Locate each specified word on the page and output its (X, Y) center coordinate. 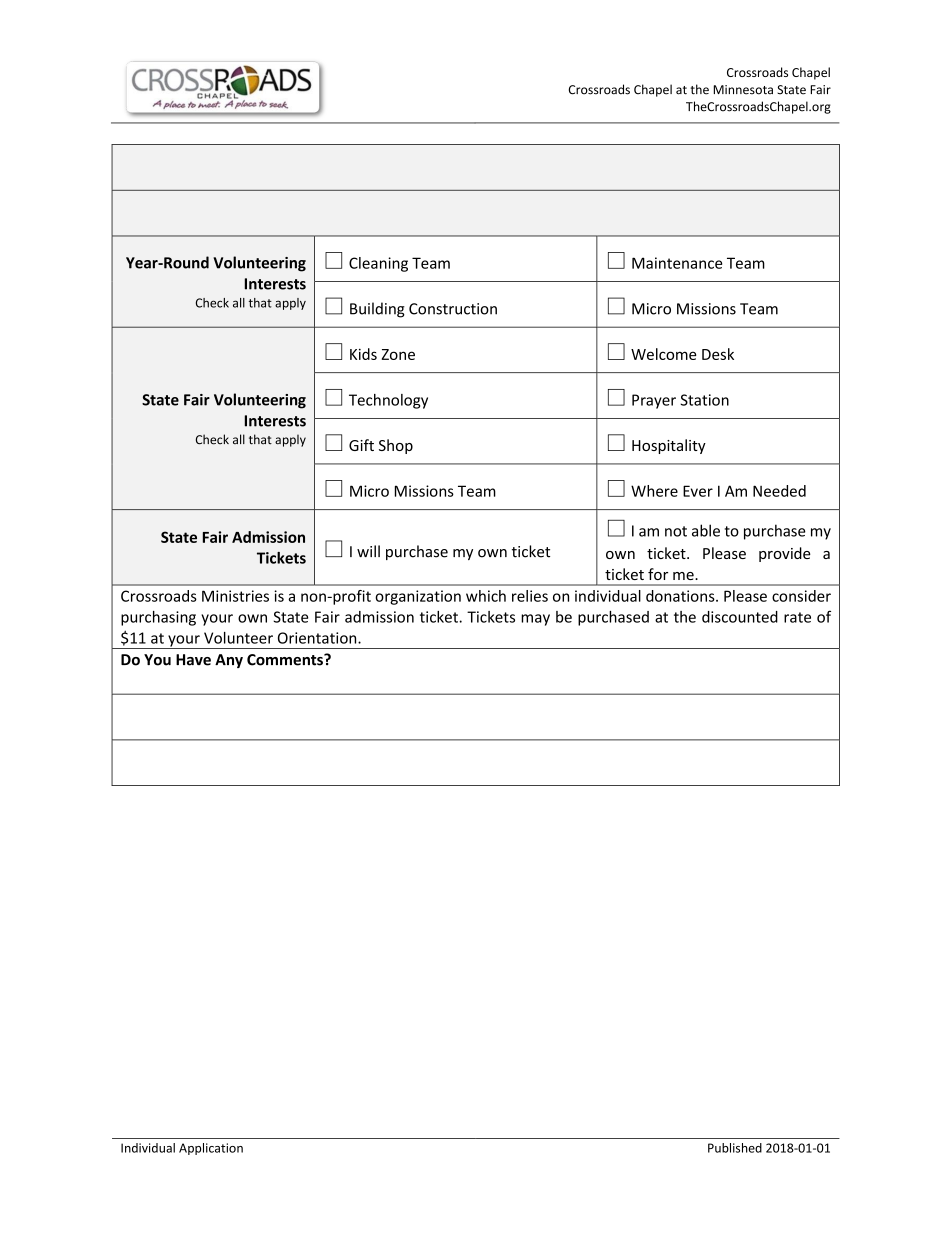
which (486, 596)
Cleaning (378, 264)
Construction (453, 309)
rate (797, 617)
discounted (740, 617)
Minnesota (743, 90)
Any (229, 661)
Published (735, 1148)
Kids (363, 354)
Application (211, 1149)
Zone (398, 354)
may (535, 620)
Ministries (235, 596)
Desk (718, 354)
